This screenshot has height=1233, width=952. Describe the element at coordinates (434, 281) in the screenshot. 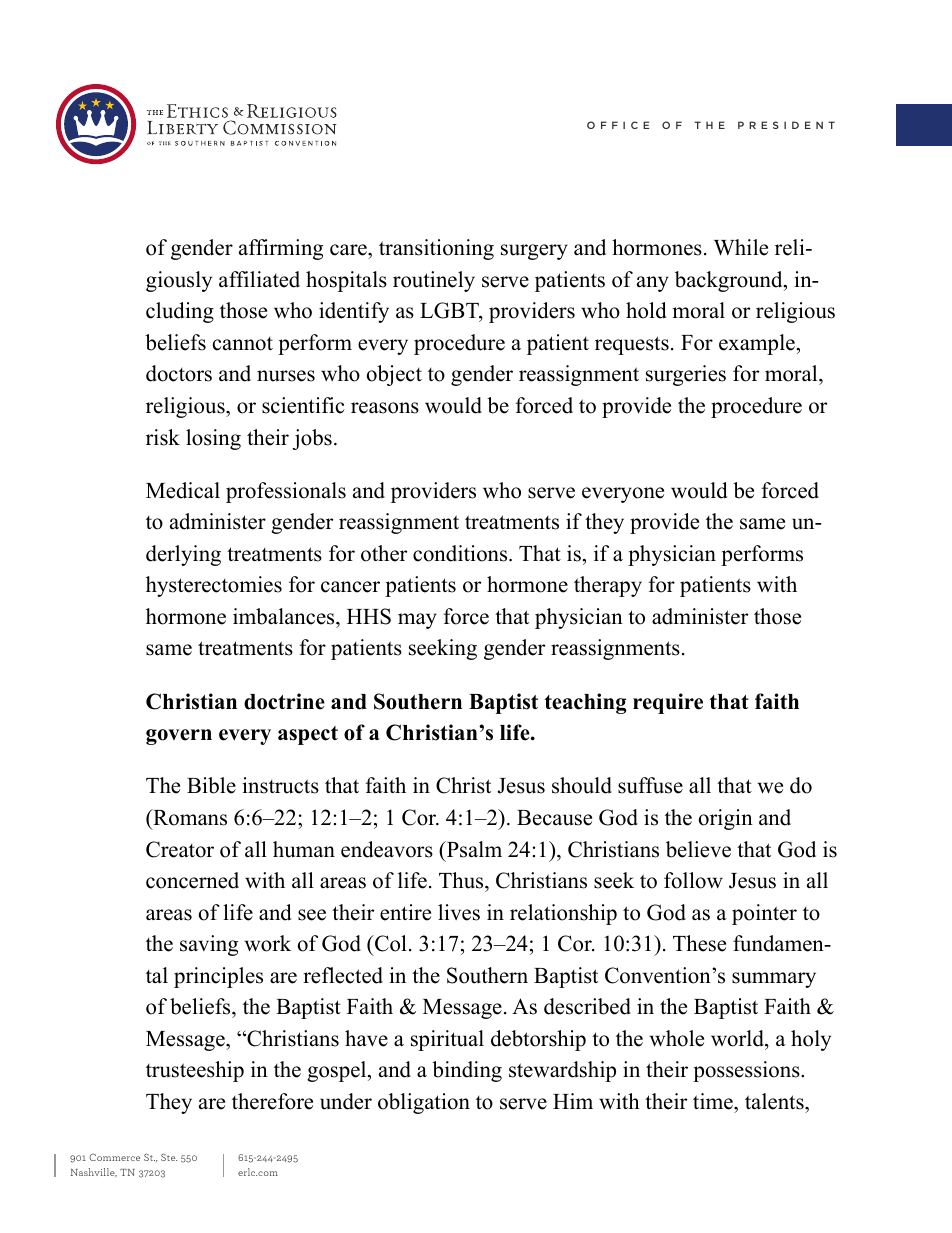

I see `routinely` at that location.
